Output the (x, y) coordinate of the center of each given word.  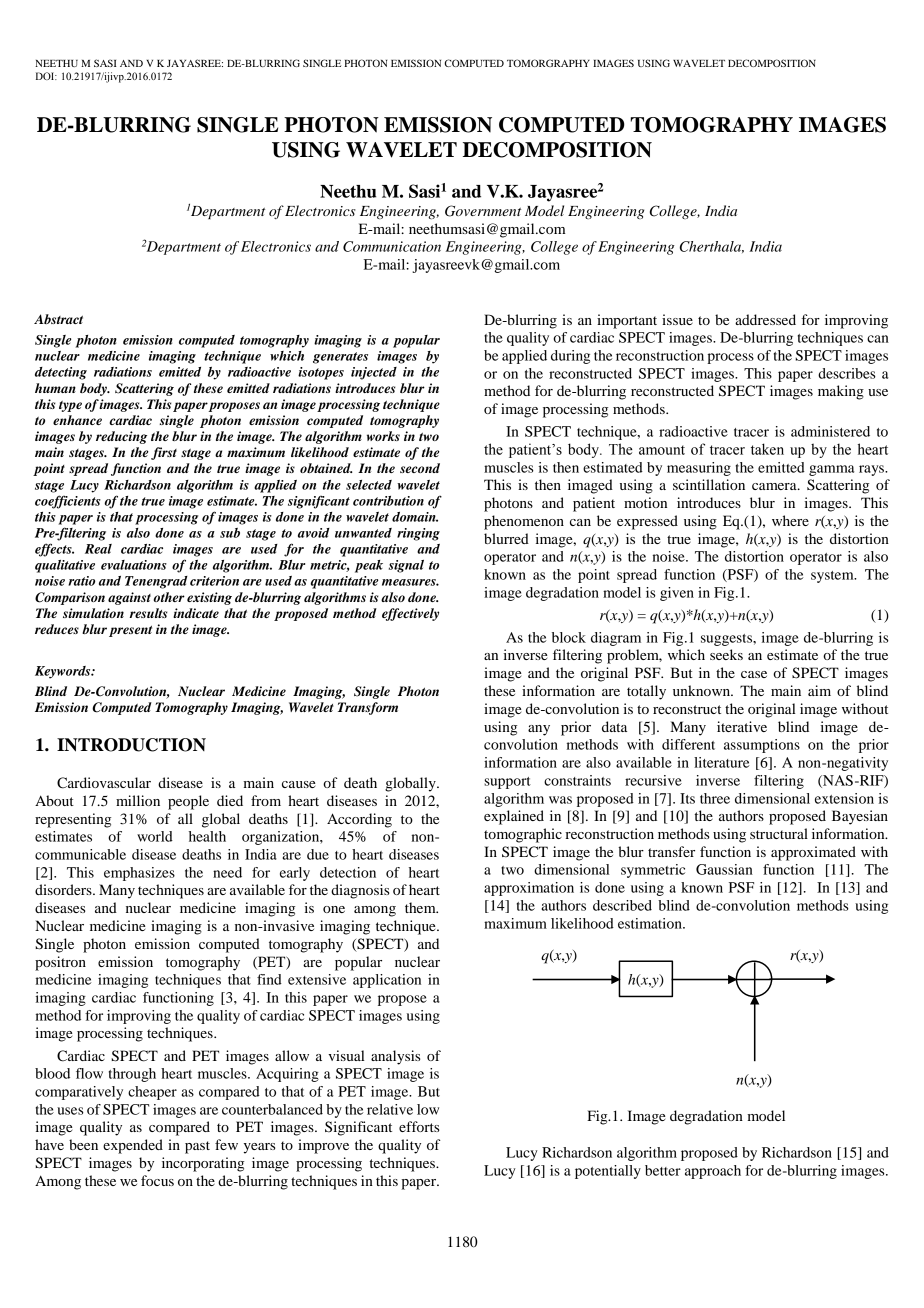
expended (133, 1146)
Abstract (58, 319)
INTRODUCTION (131, 745)
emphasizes (139, 874)
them (421, 907)
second (420, 468)
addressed (765, 319)
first (164, 453)
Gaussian (724, 869)
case (754, 674)
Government (483, 211)
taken (767, 449)
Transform (368, 708)
